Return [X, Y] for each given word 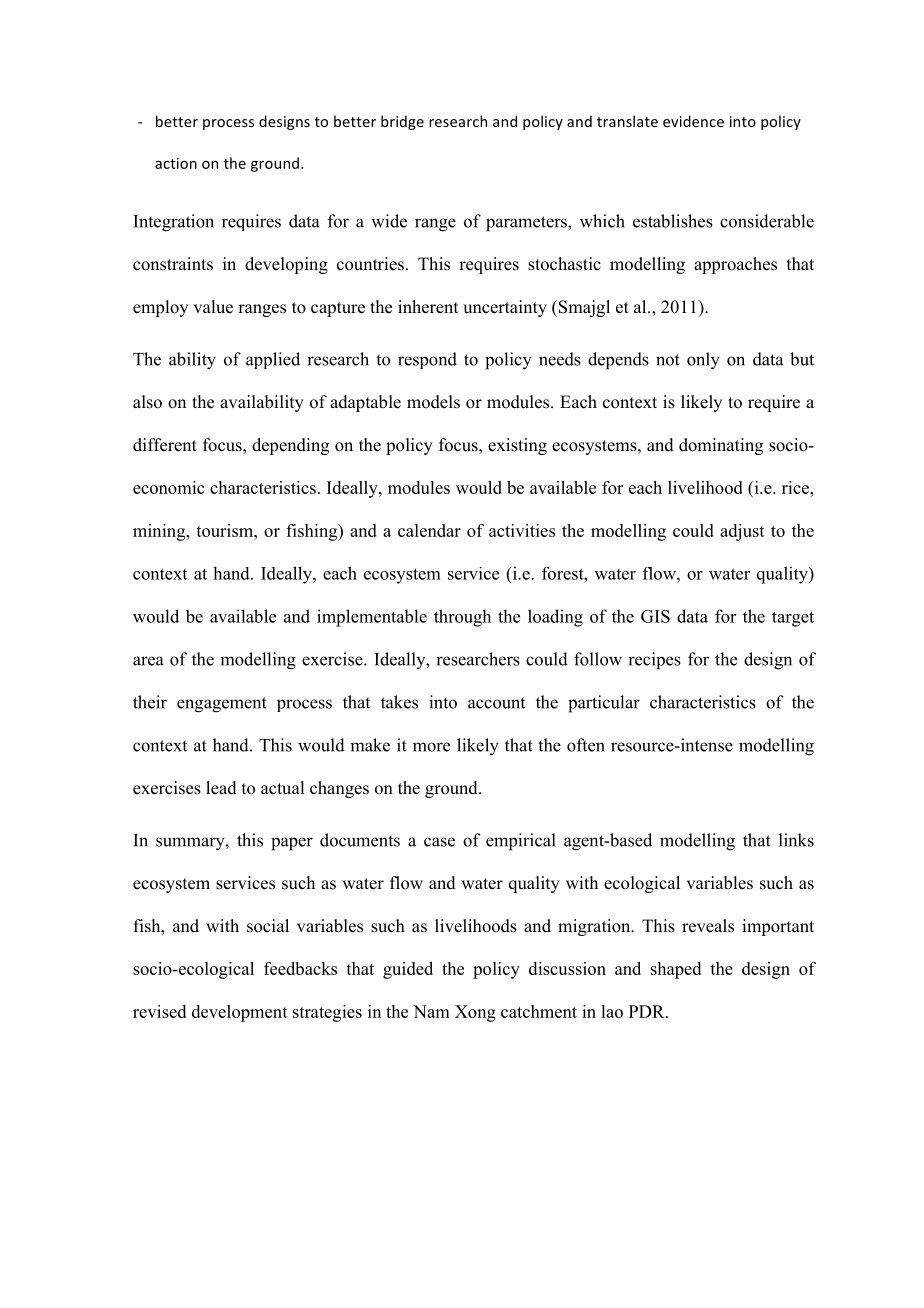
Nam [431, 1011]
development [240, 1013]
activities [522, 530]
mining [160, 532]
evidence [693, 121]
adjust [742, 532]
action [176, 163]
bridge [402, 122]
